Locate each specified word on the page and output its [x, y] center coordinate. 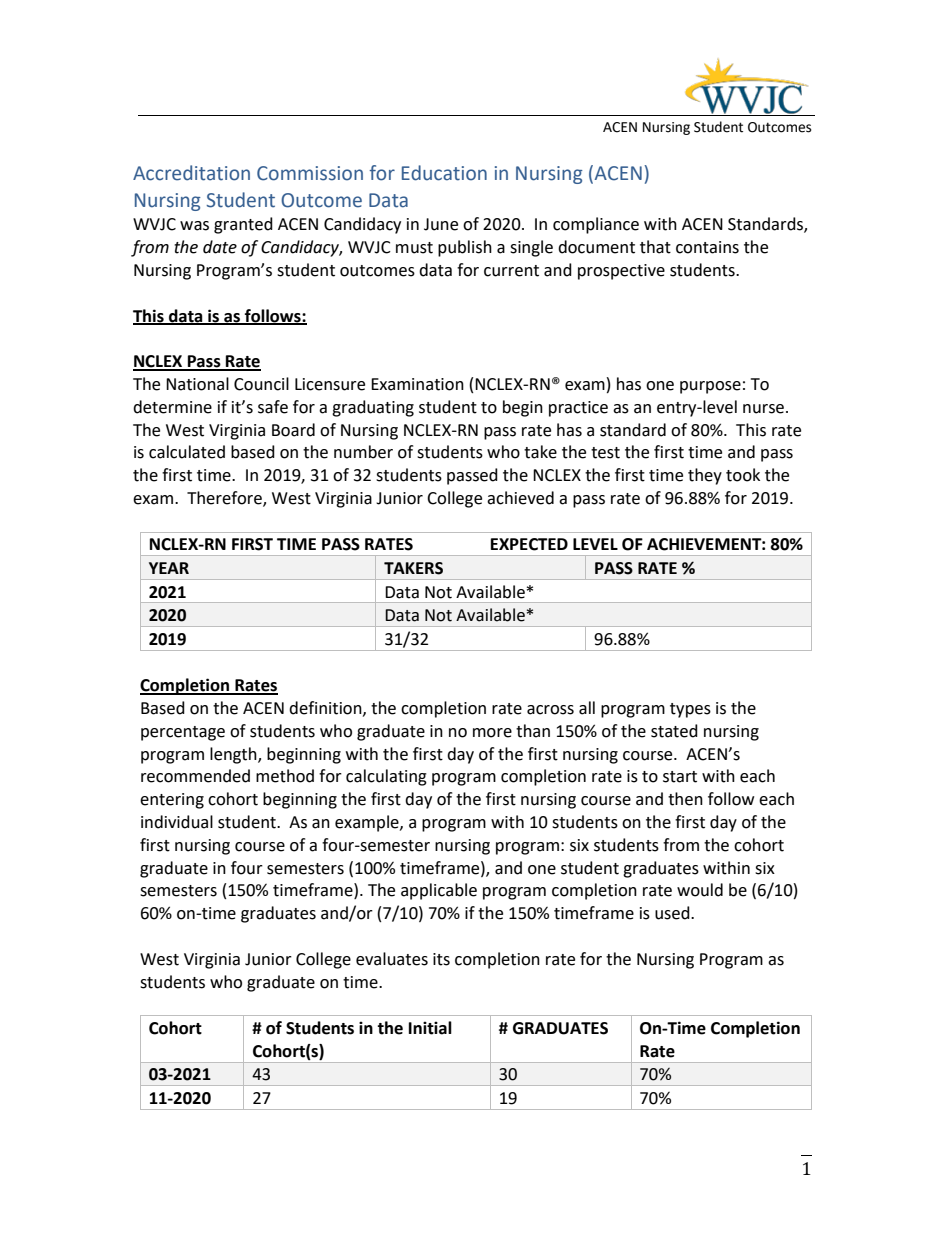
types [690, 710]
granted [243, 225]
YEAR [169, 568]
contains [707, 247]
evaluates [392, 959]
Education [444, 173]
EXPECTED [529, 544]
